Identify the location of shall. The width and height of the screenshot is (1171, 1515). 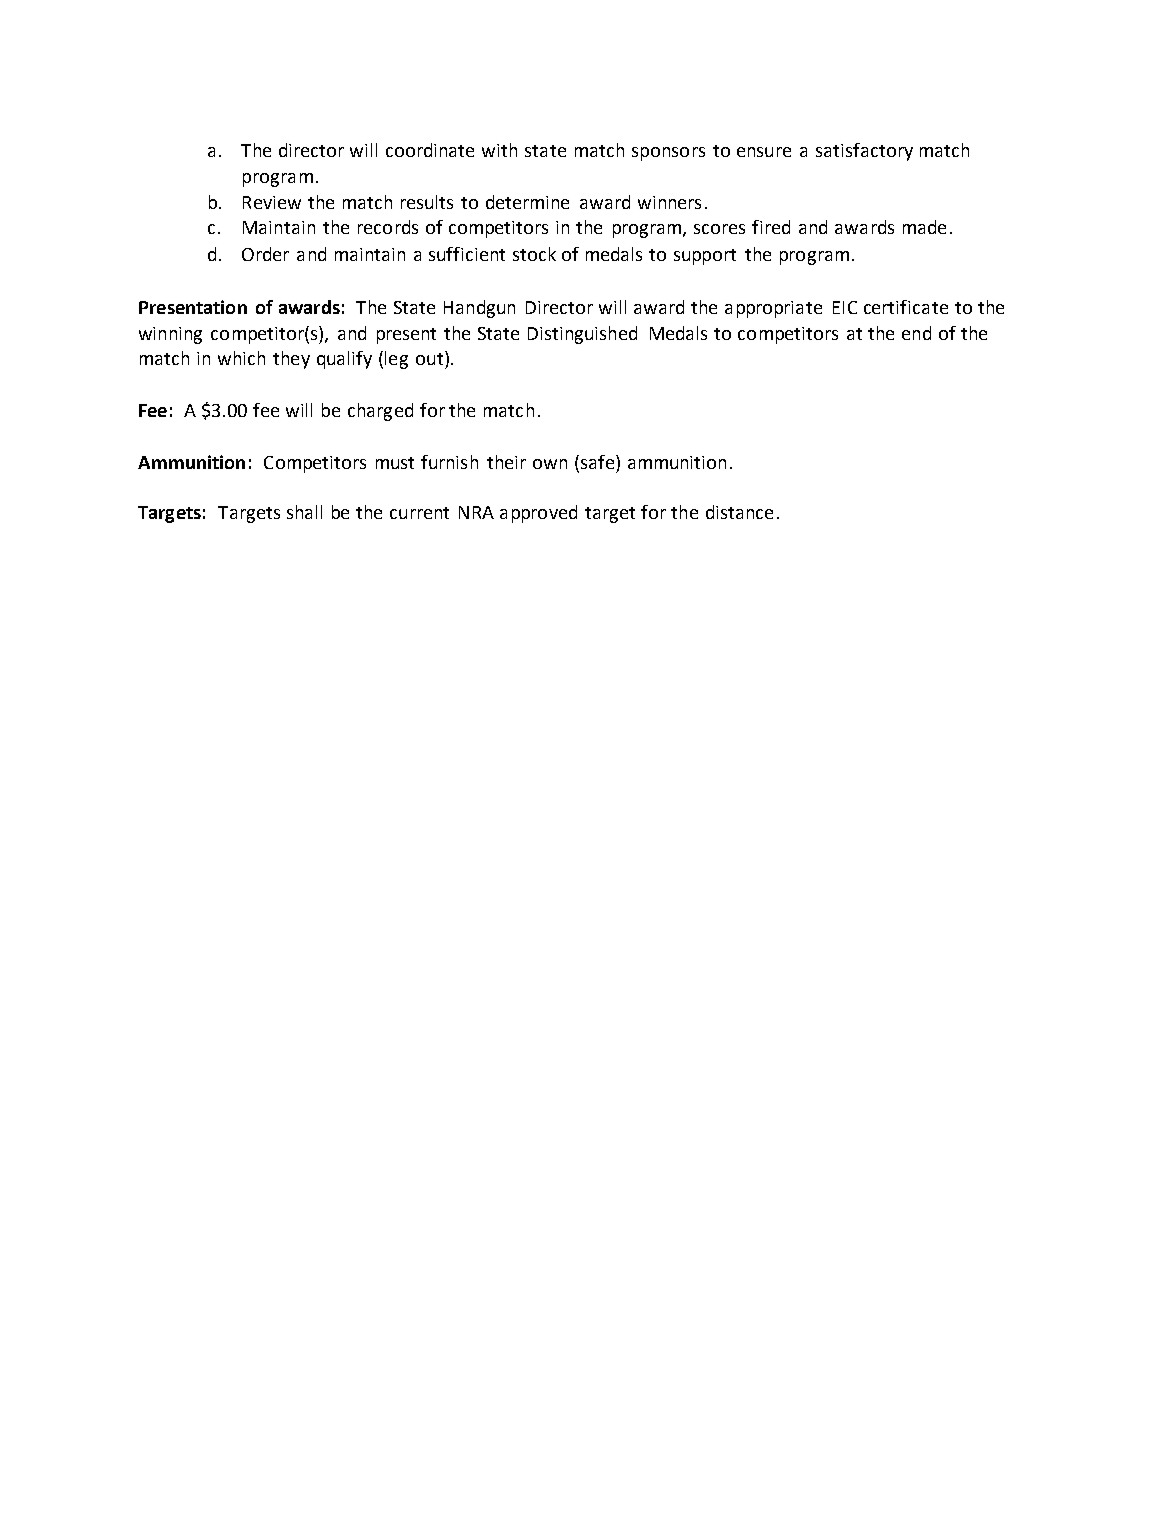
(304, 512).
